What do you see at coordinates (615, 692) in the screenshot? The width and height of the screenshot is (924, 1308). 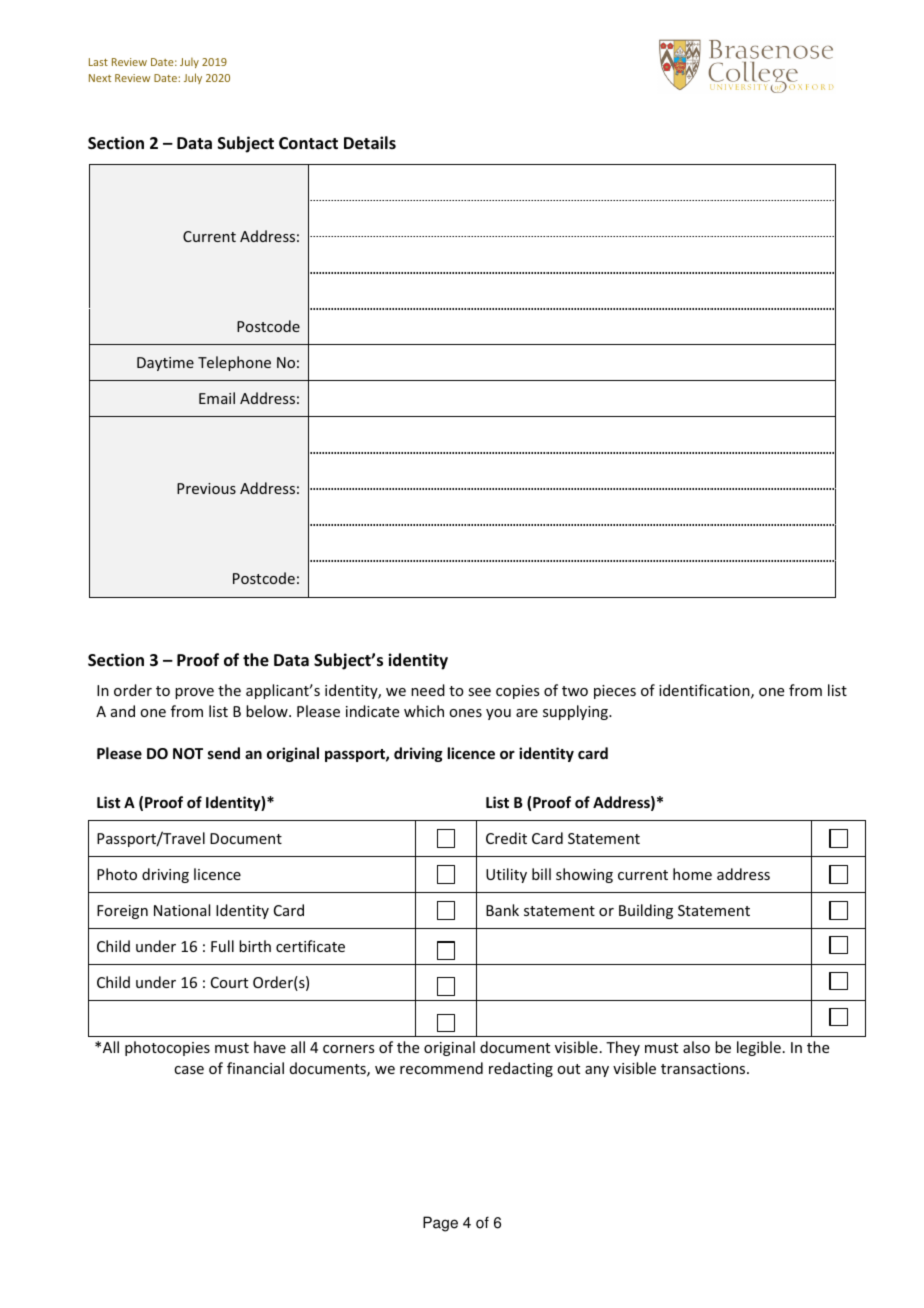 I see `pieces` at bounding box center [615, 692].
